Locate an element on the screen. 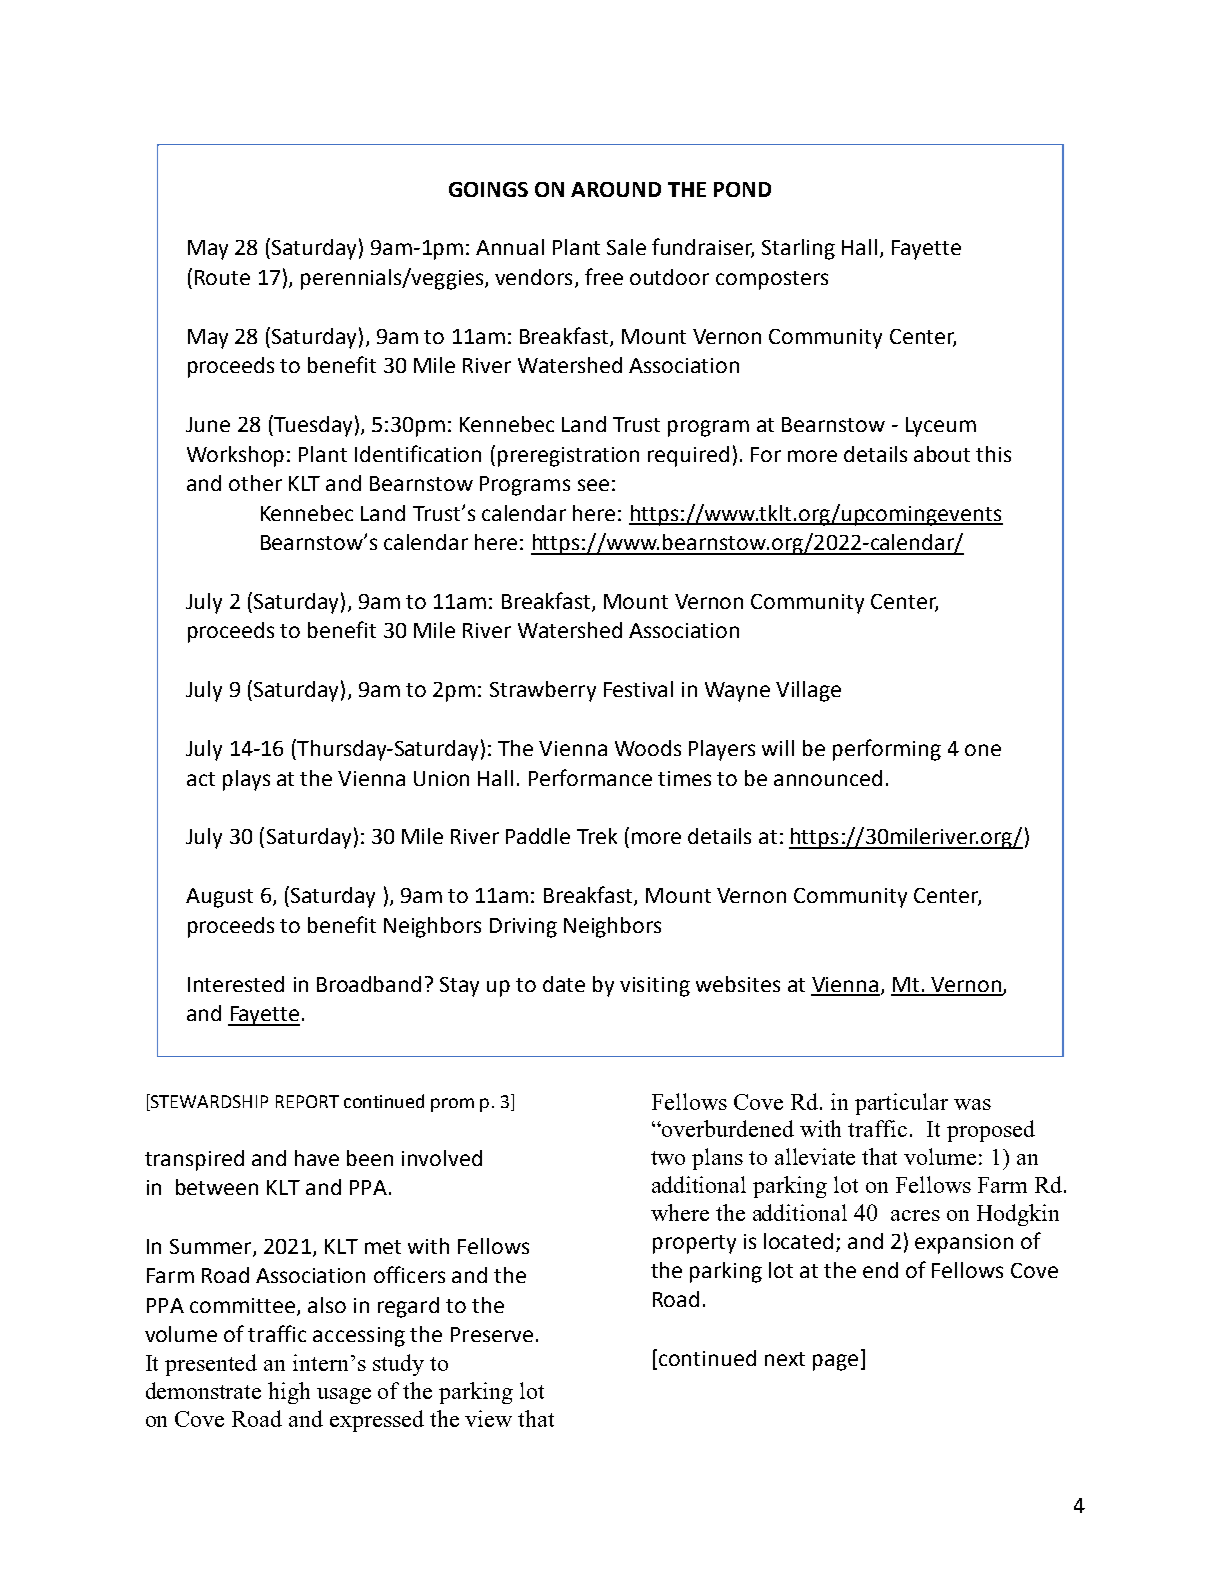 This screenshot has width=1230, height=1592. high is located at coordinates (289, 1393).
